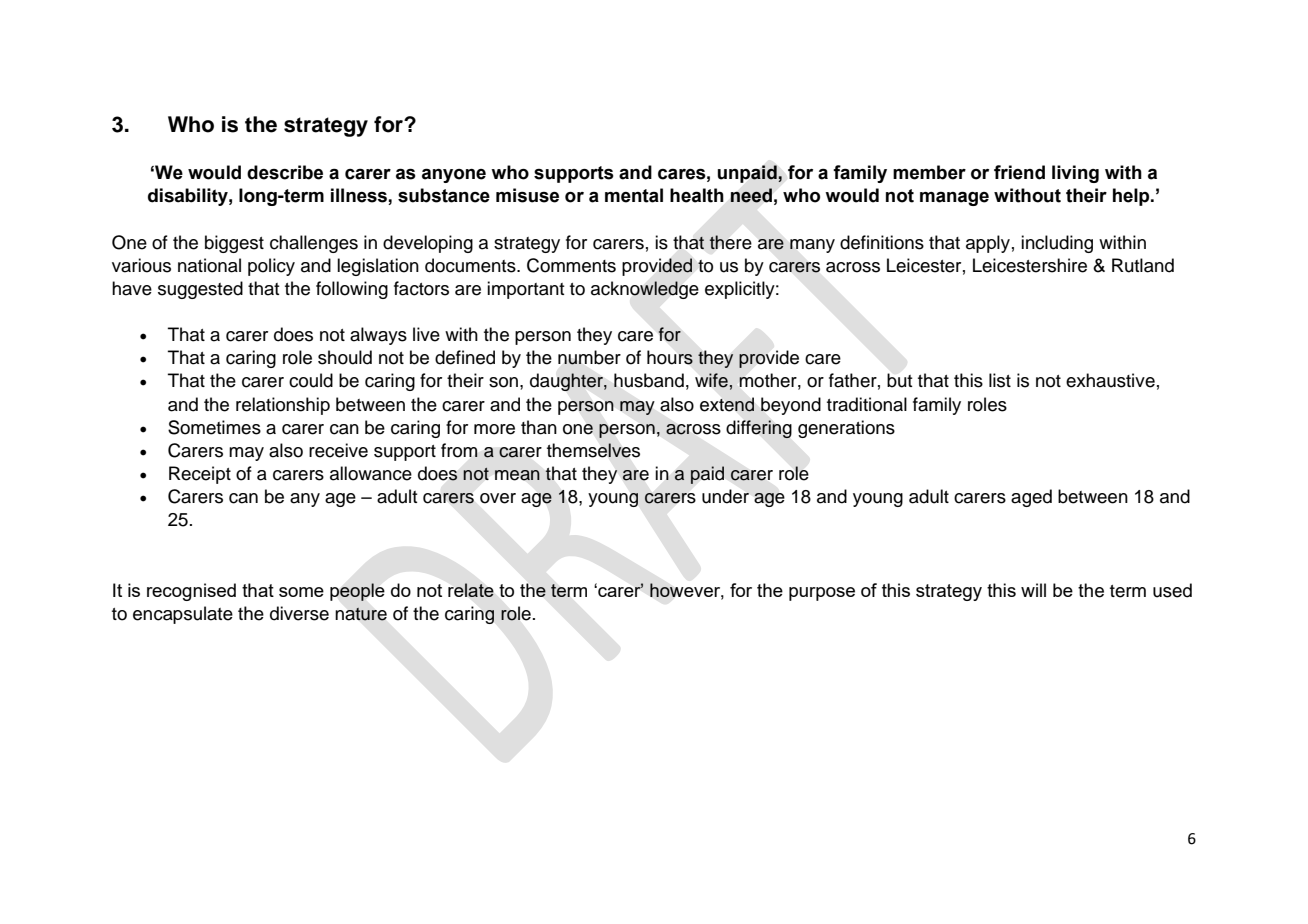 The image size is (1308, 924). What do you see at coordinates (285, 172) in the image?
I see `describe` at bounding box center [285, 172].
